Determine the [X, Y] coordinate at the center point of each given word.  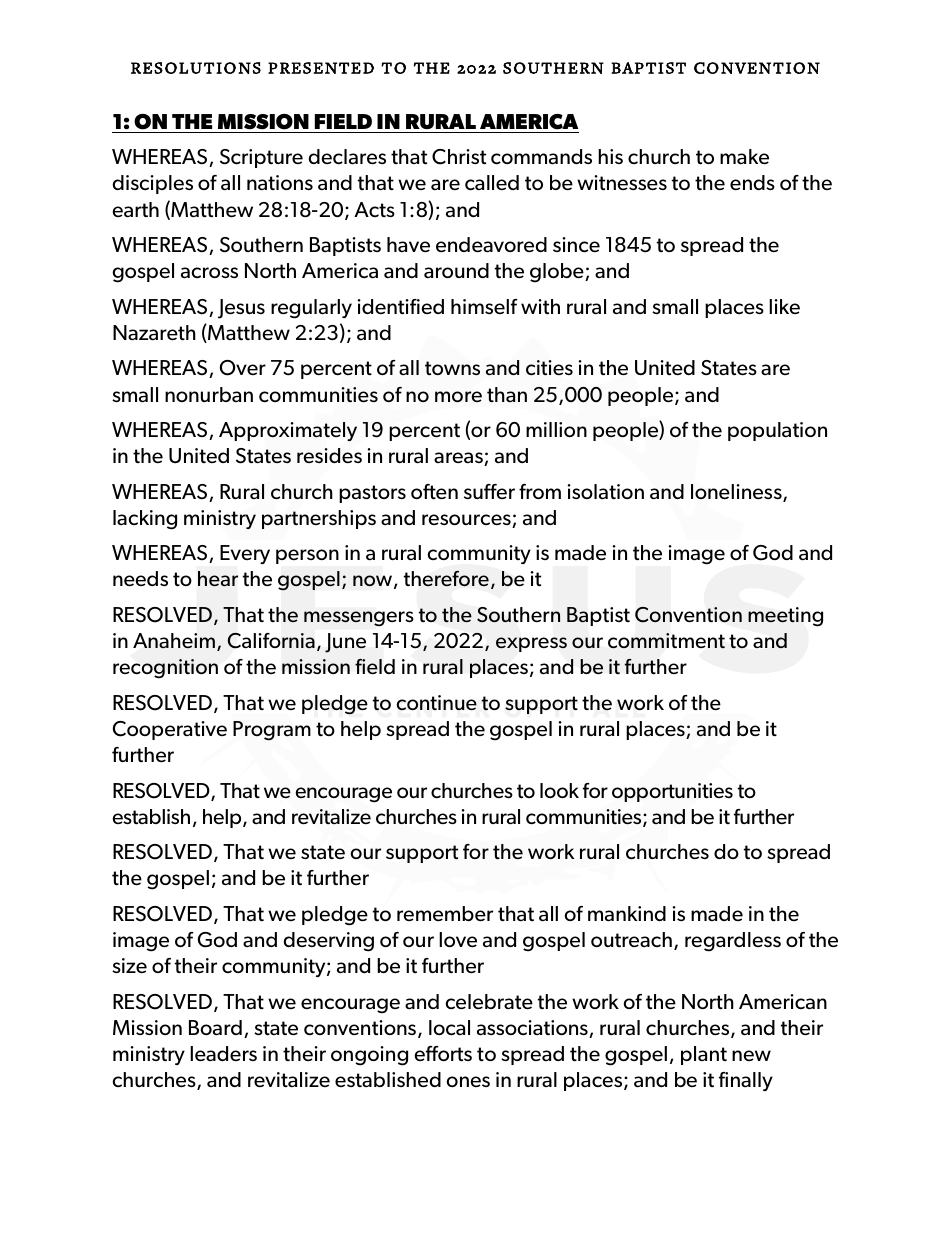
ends [752, 183]
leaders [223, 1054]
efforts [443, 1054]
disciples [152, 184]
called [492, 183]
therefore [446, 578]
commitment [666, 641]
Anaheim [174, 640]
